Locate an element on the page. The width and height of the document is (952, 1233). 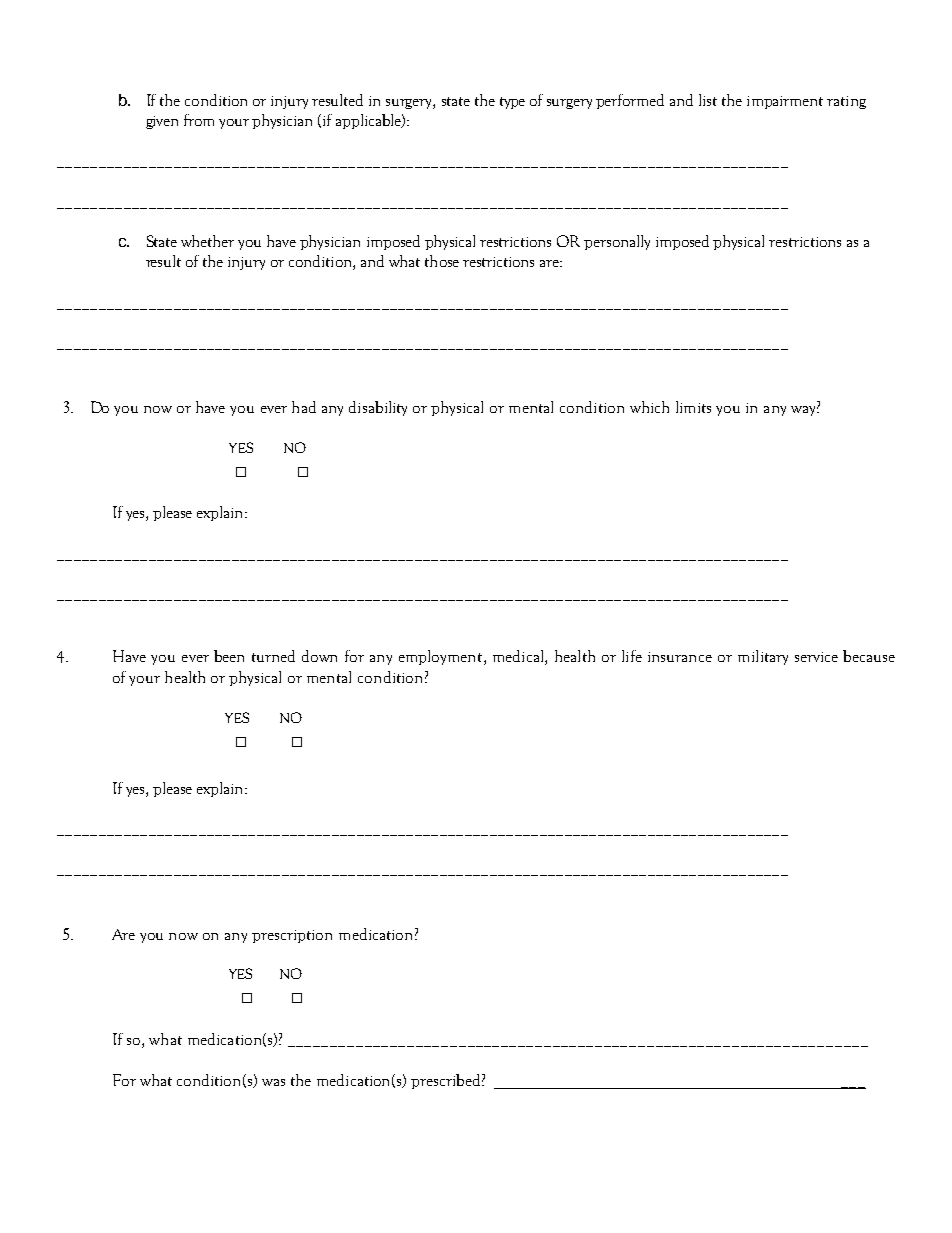
impairment is located at coordinates (785, 102).
